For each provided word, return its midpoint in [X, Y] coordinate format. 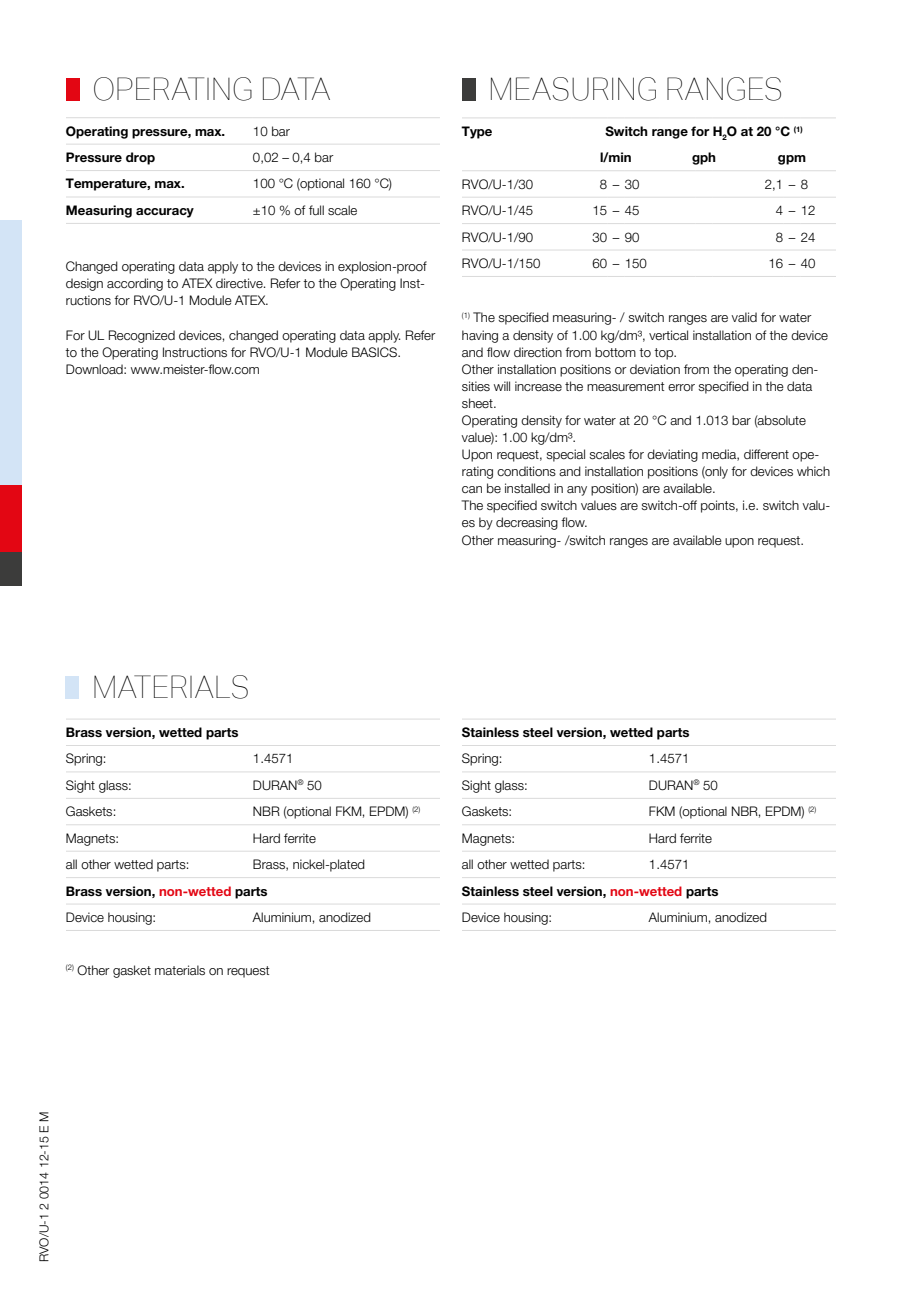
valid [744, 317]
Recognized [142, 336]
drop [140, 158]
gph [704, 158]
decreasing [527, 523]
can [472, 489]
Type [476, 132]
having [480, 336]
